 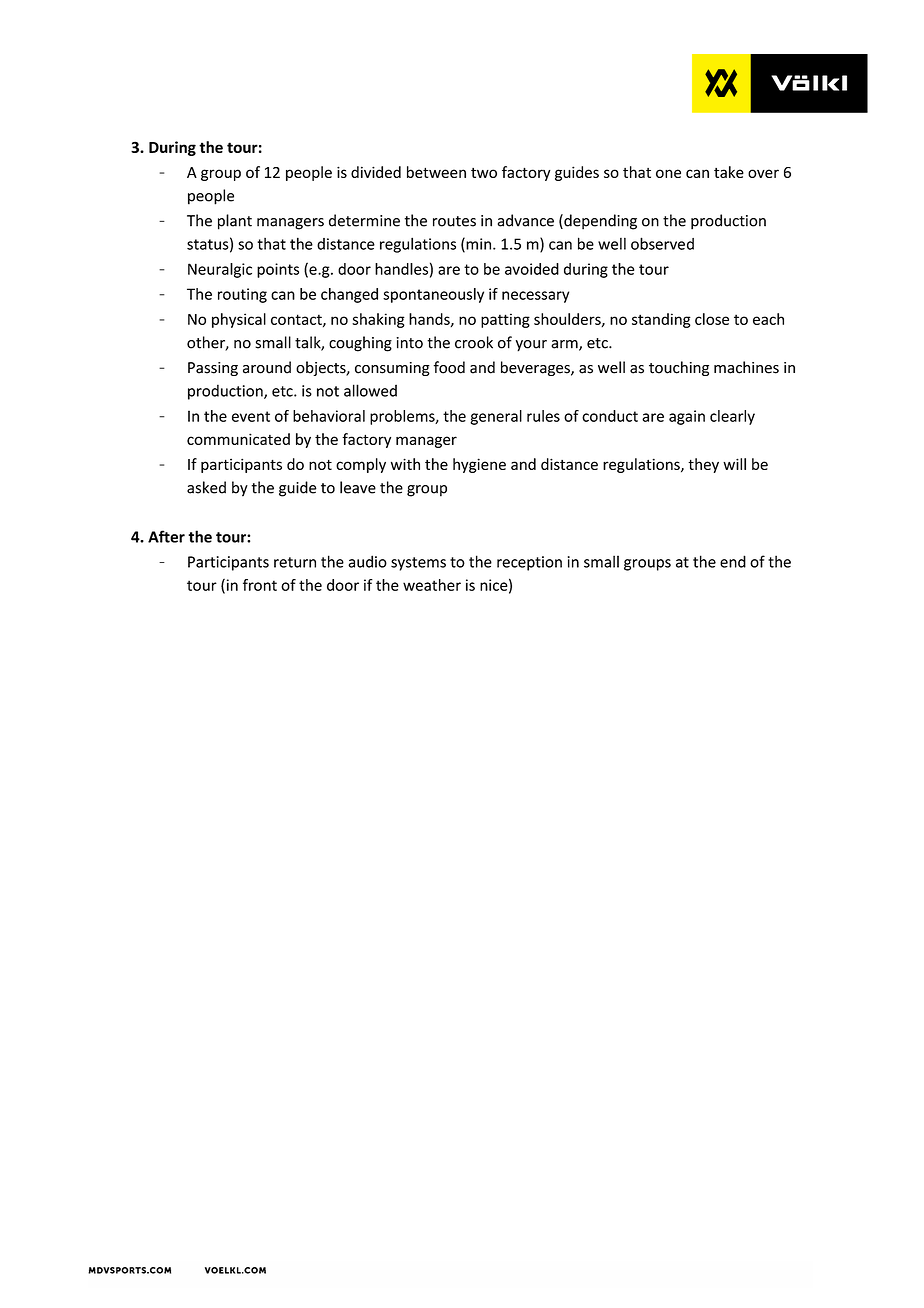 What do you see at coordinates (703, 465) in the screenshot?
I see `they` at bounding box center [703, 465].
